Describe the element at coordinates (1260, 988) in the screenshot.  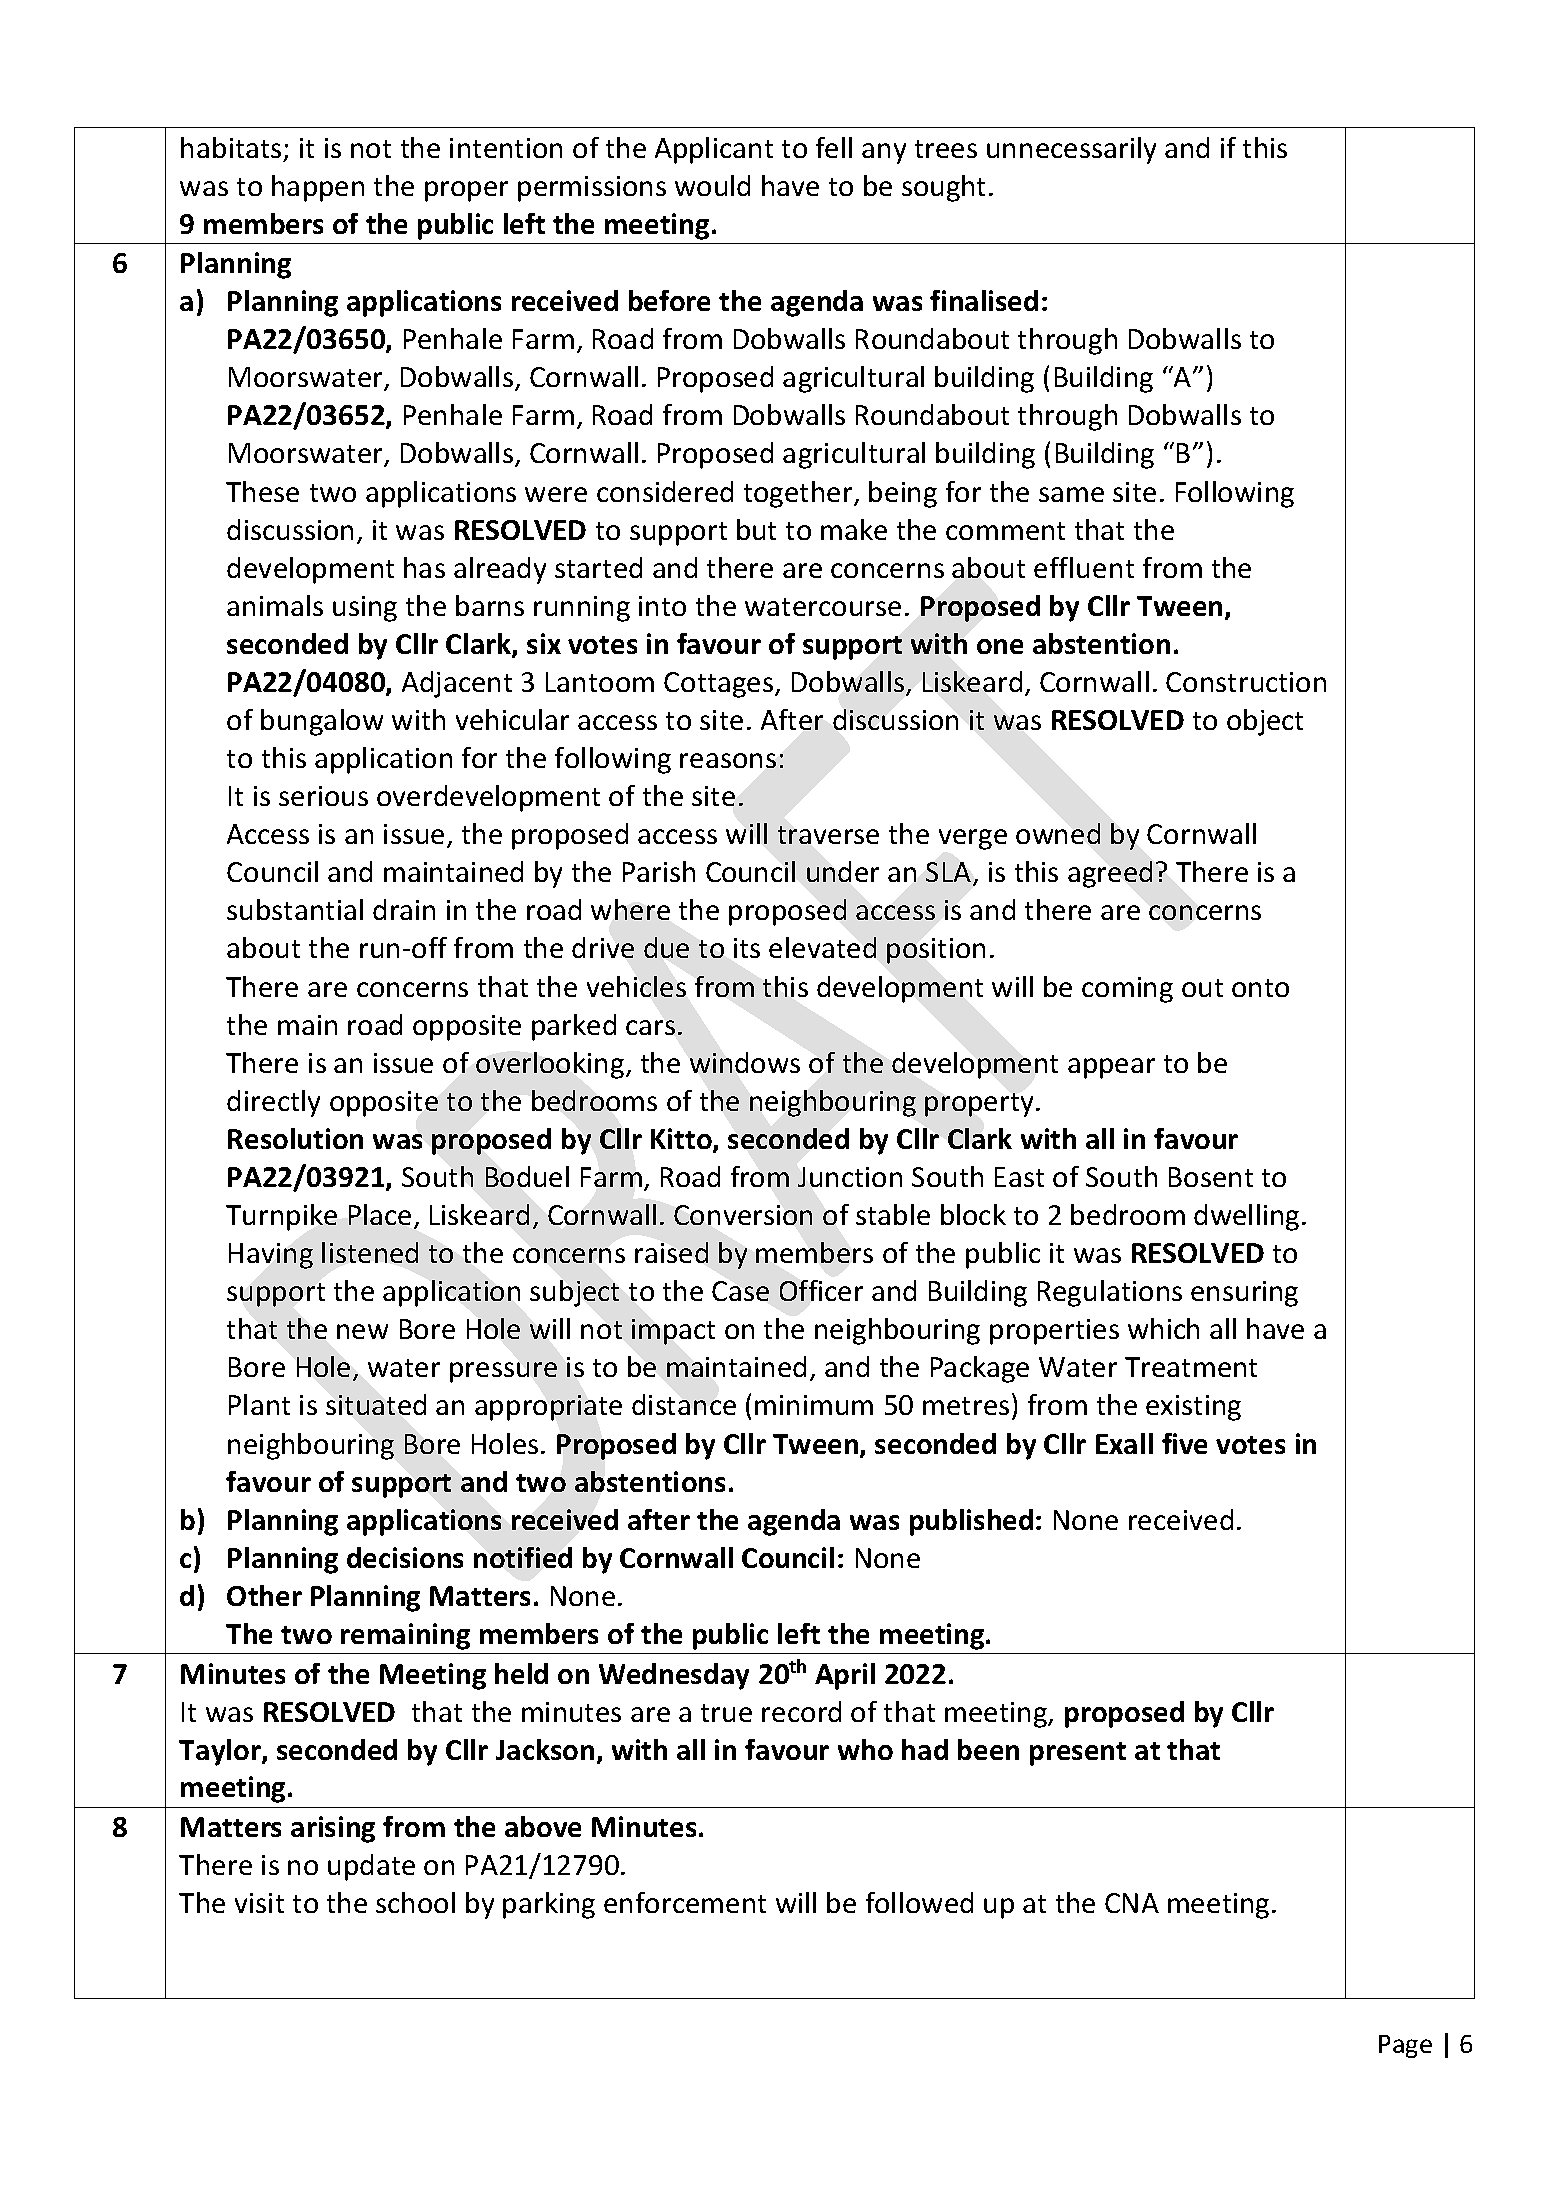
I see `onto` at that location.
